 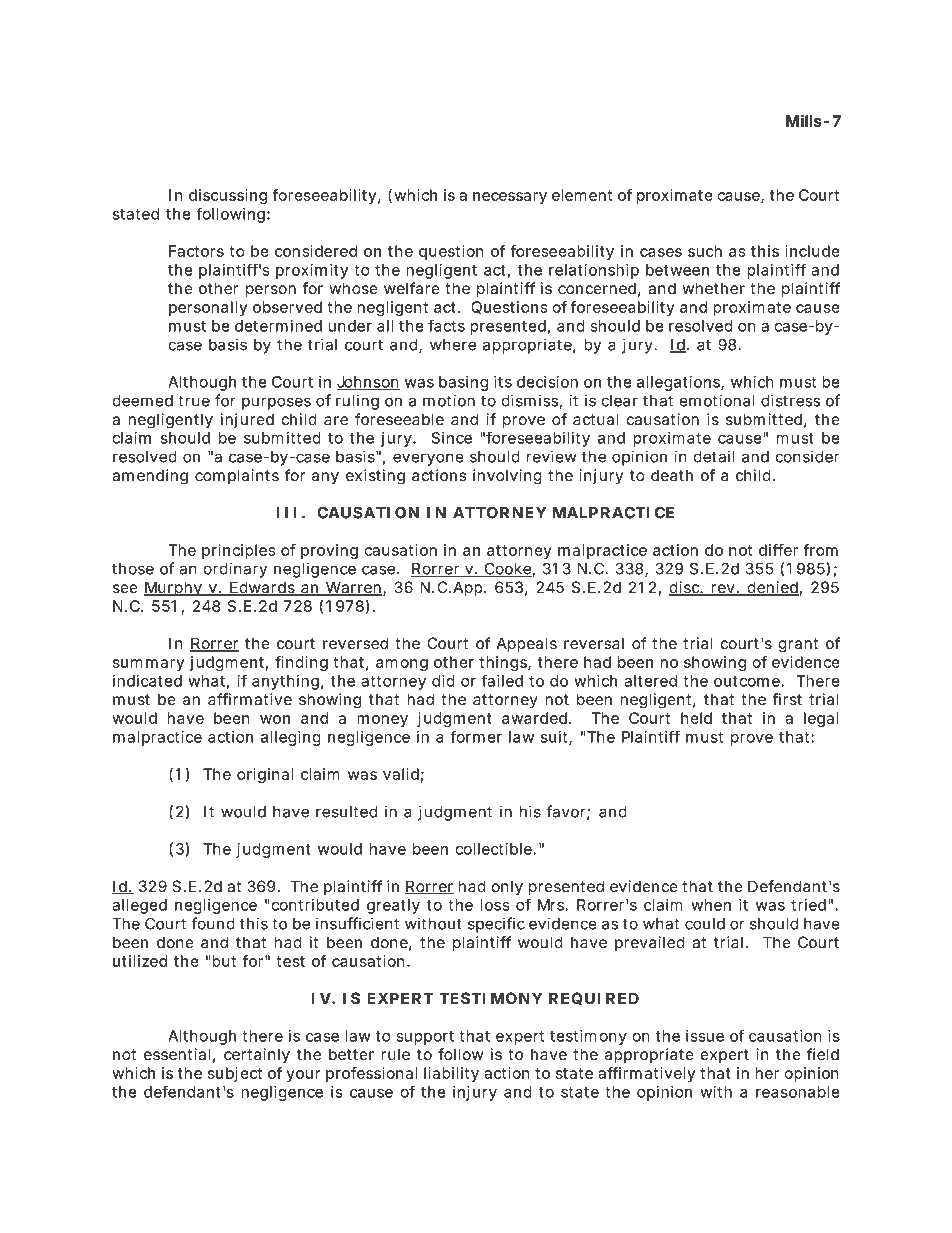 What do you see at coordinates (705, 251) in the screenshot?
I see `such` at bounding box center [705, 251].
